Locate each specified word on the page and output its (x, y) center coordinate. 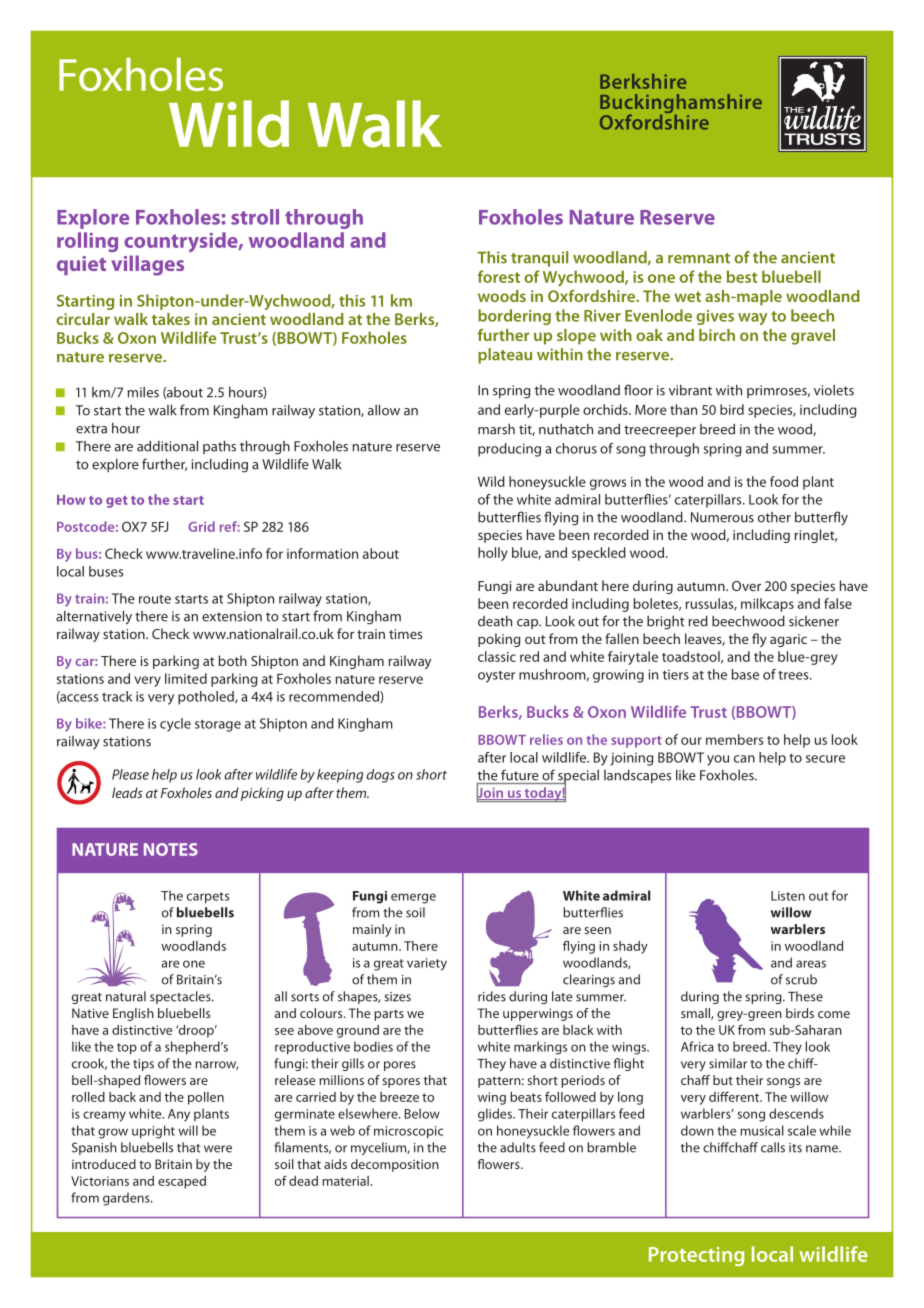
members (734, 739)
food (784, 481)
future (520, 775)
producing (509, 450)
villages (147, 265)
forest (499, 276)
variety (427, 964)
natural (126, 996)
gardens (127, 1199)
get (117, 502)
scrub (801, 979)
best (742, 276)
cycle (175, 725)
